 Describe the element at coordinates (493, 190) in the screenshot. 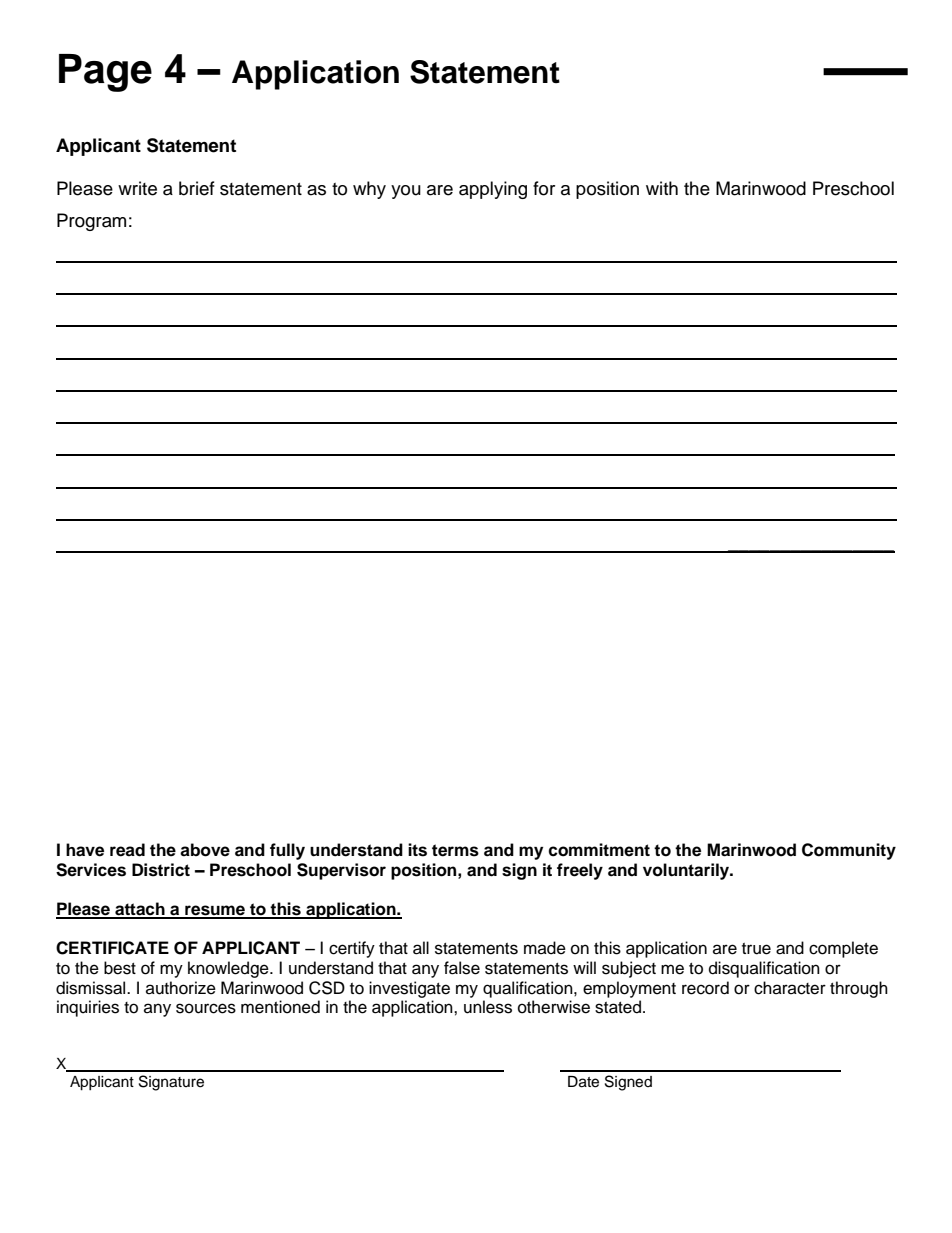

I see `applying` at that location.
